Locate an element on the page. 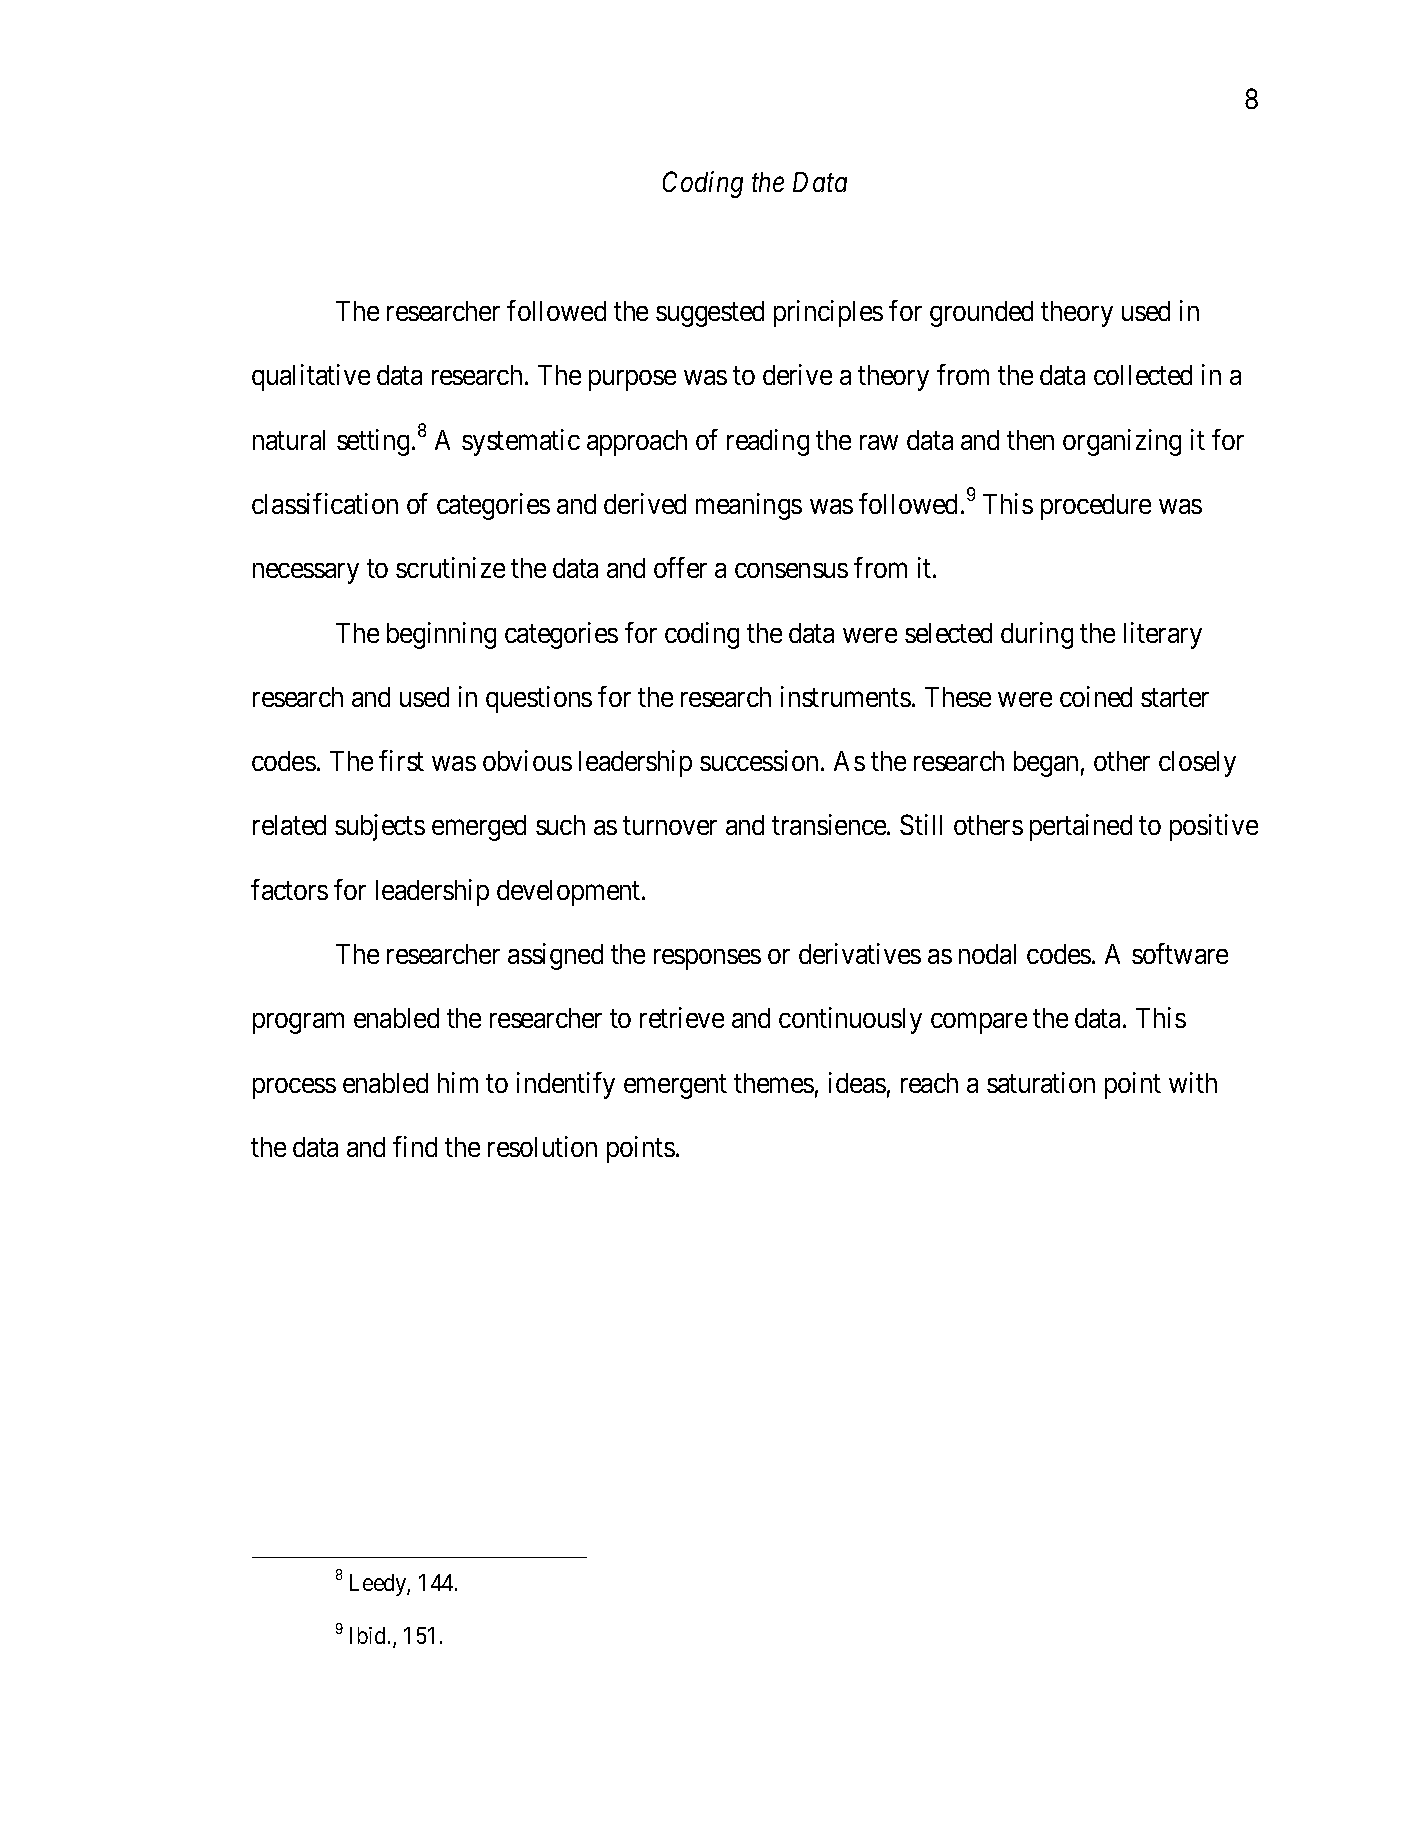 This document has width=1426, height=1845. collected is located at coordinates (1143, 375).
